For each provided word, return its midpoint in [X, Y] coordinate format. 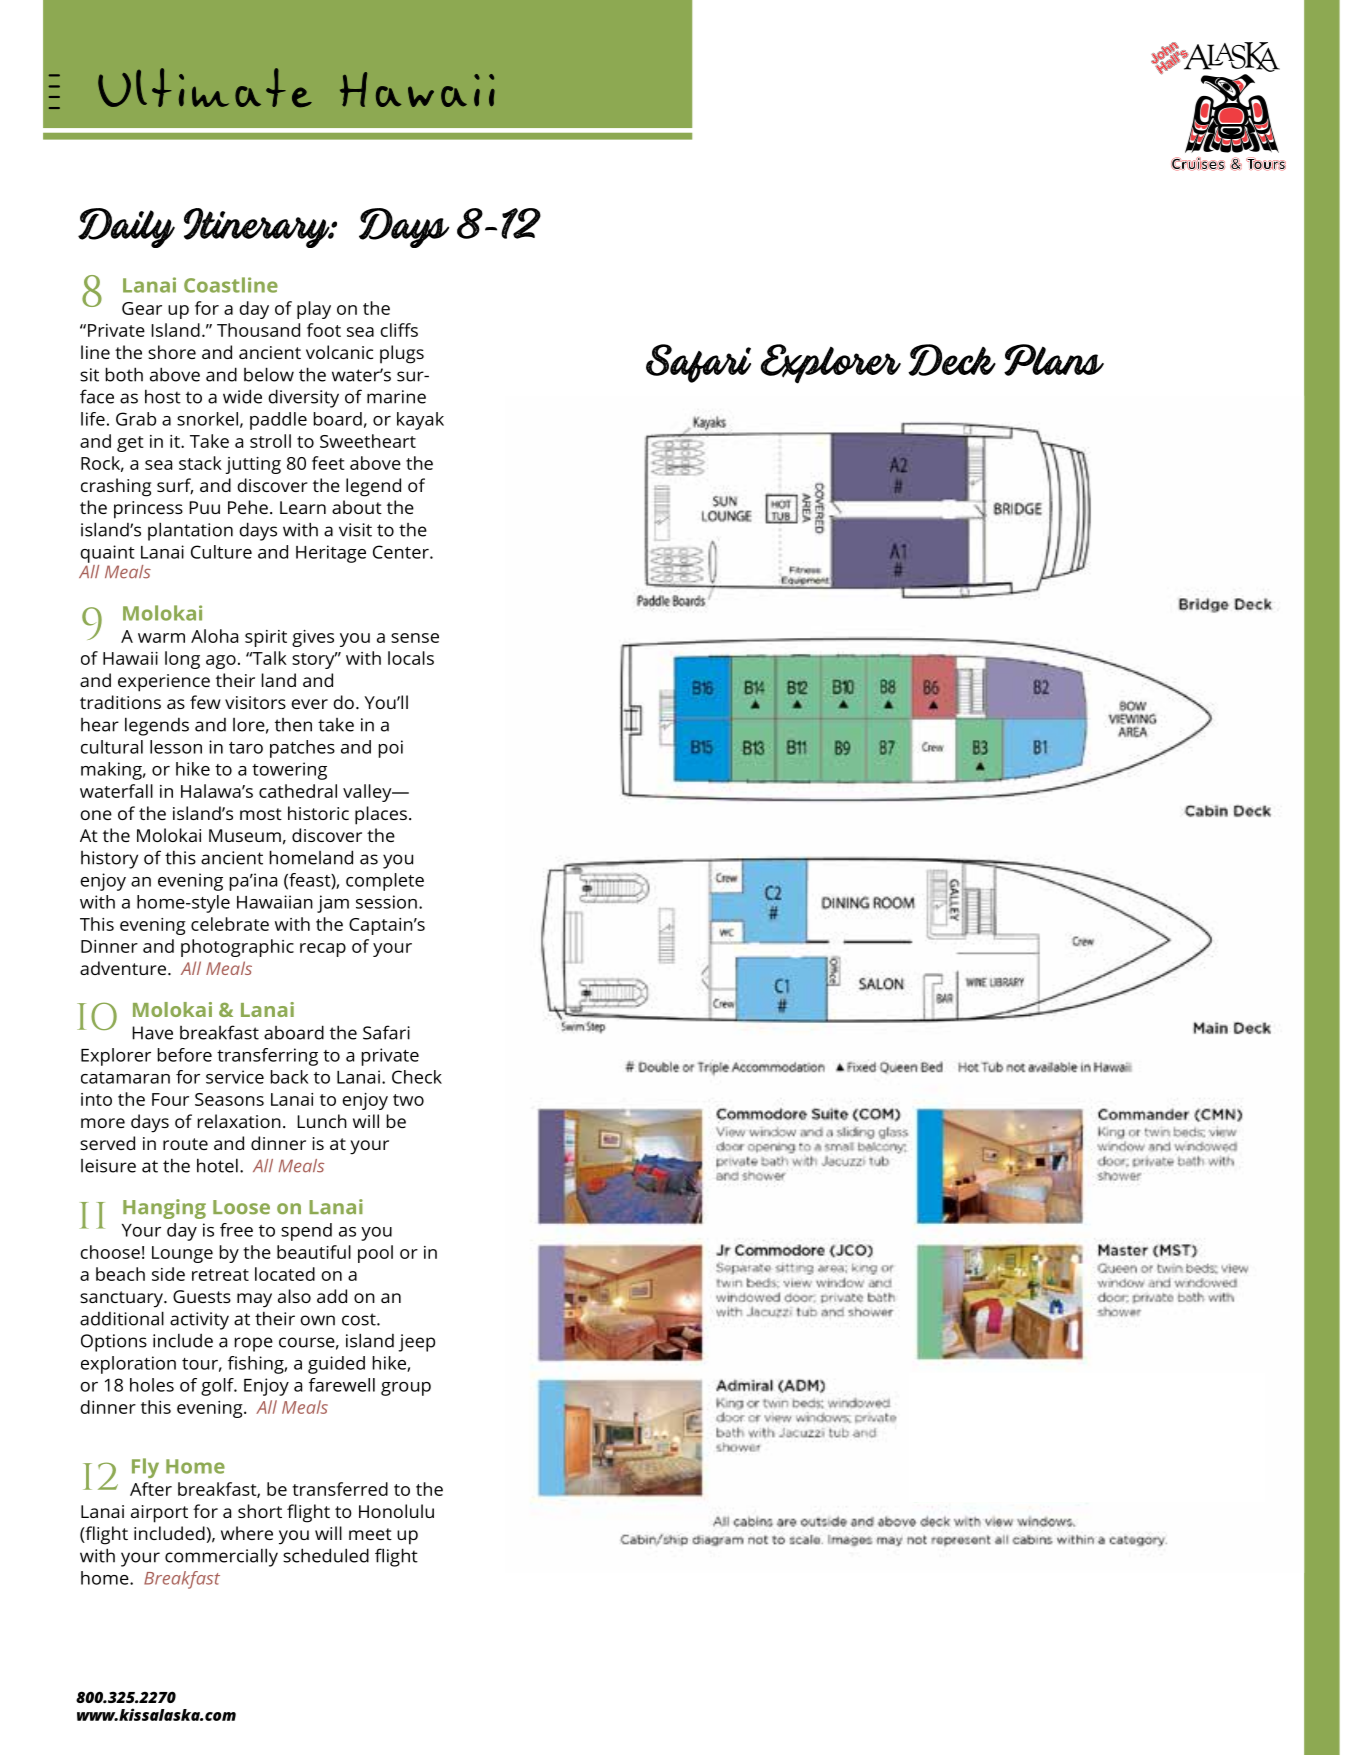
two [408, 1100]
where [247, 1533]
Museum [245, 835]
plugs [402, 354]
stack [200, 463]
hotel [217, 1165]
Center [402, 552]
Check [417, 1077]
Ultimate [205, 87]
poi [391, 749]
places [381, 815]
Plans [1054, 360]
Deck [952, 360]
